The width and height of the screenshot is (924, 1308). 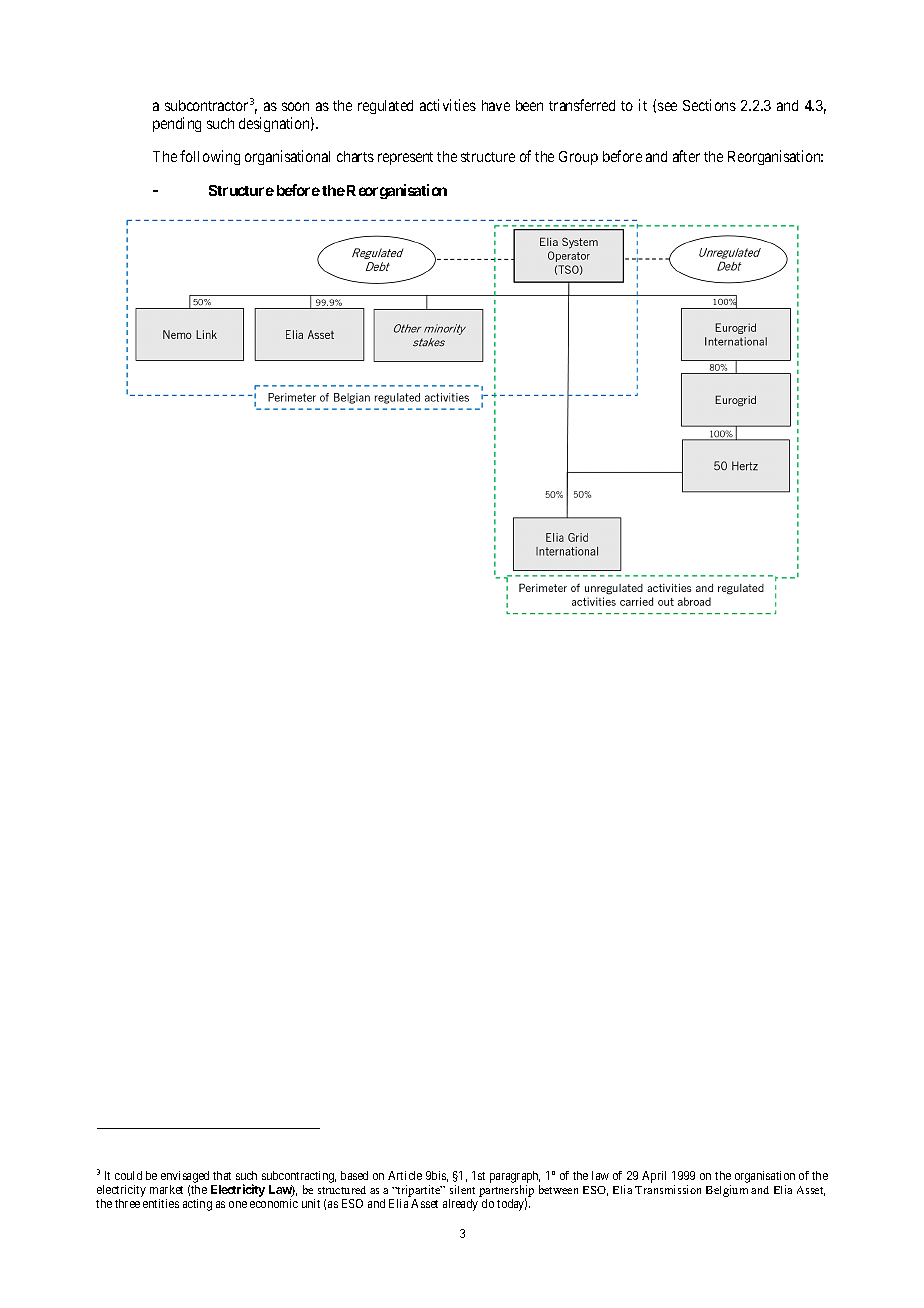 I want to click on see, so click(x=667, y=106).
